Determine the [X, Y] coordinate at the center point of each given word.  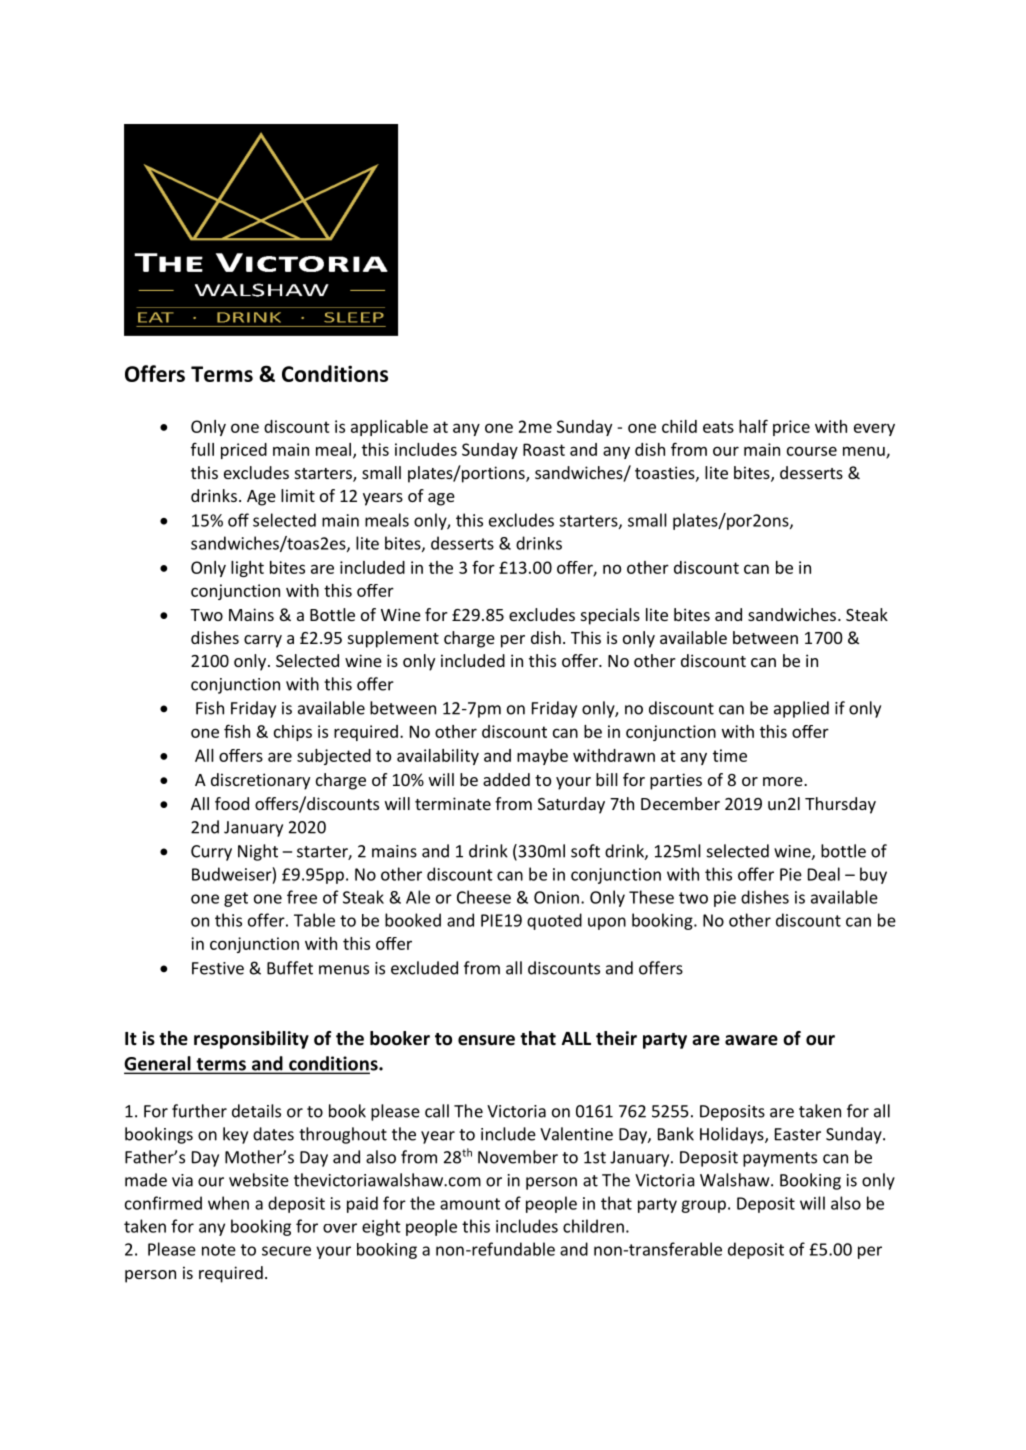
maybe [542, 757]
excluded [424, 968]
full [202, 449]
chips [293, 733]
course [812, 451]
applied [801, 709]
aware [751, 1040]
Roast [544, 449]
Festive [218, 968]
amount [470, 1204]
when [228, 1203]
